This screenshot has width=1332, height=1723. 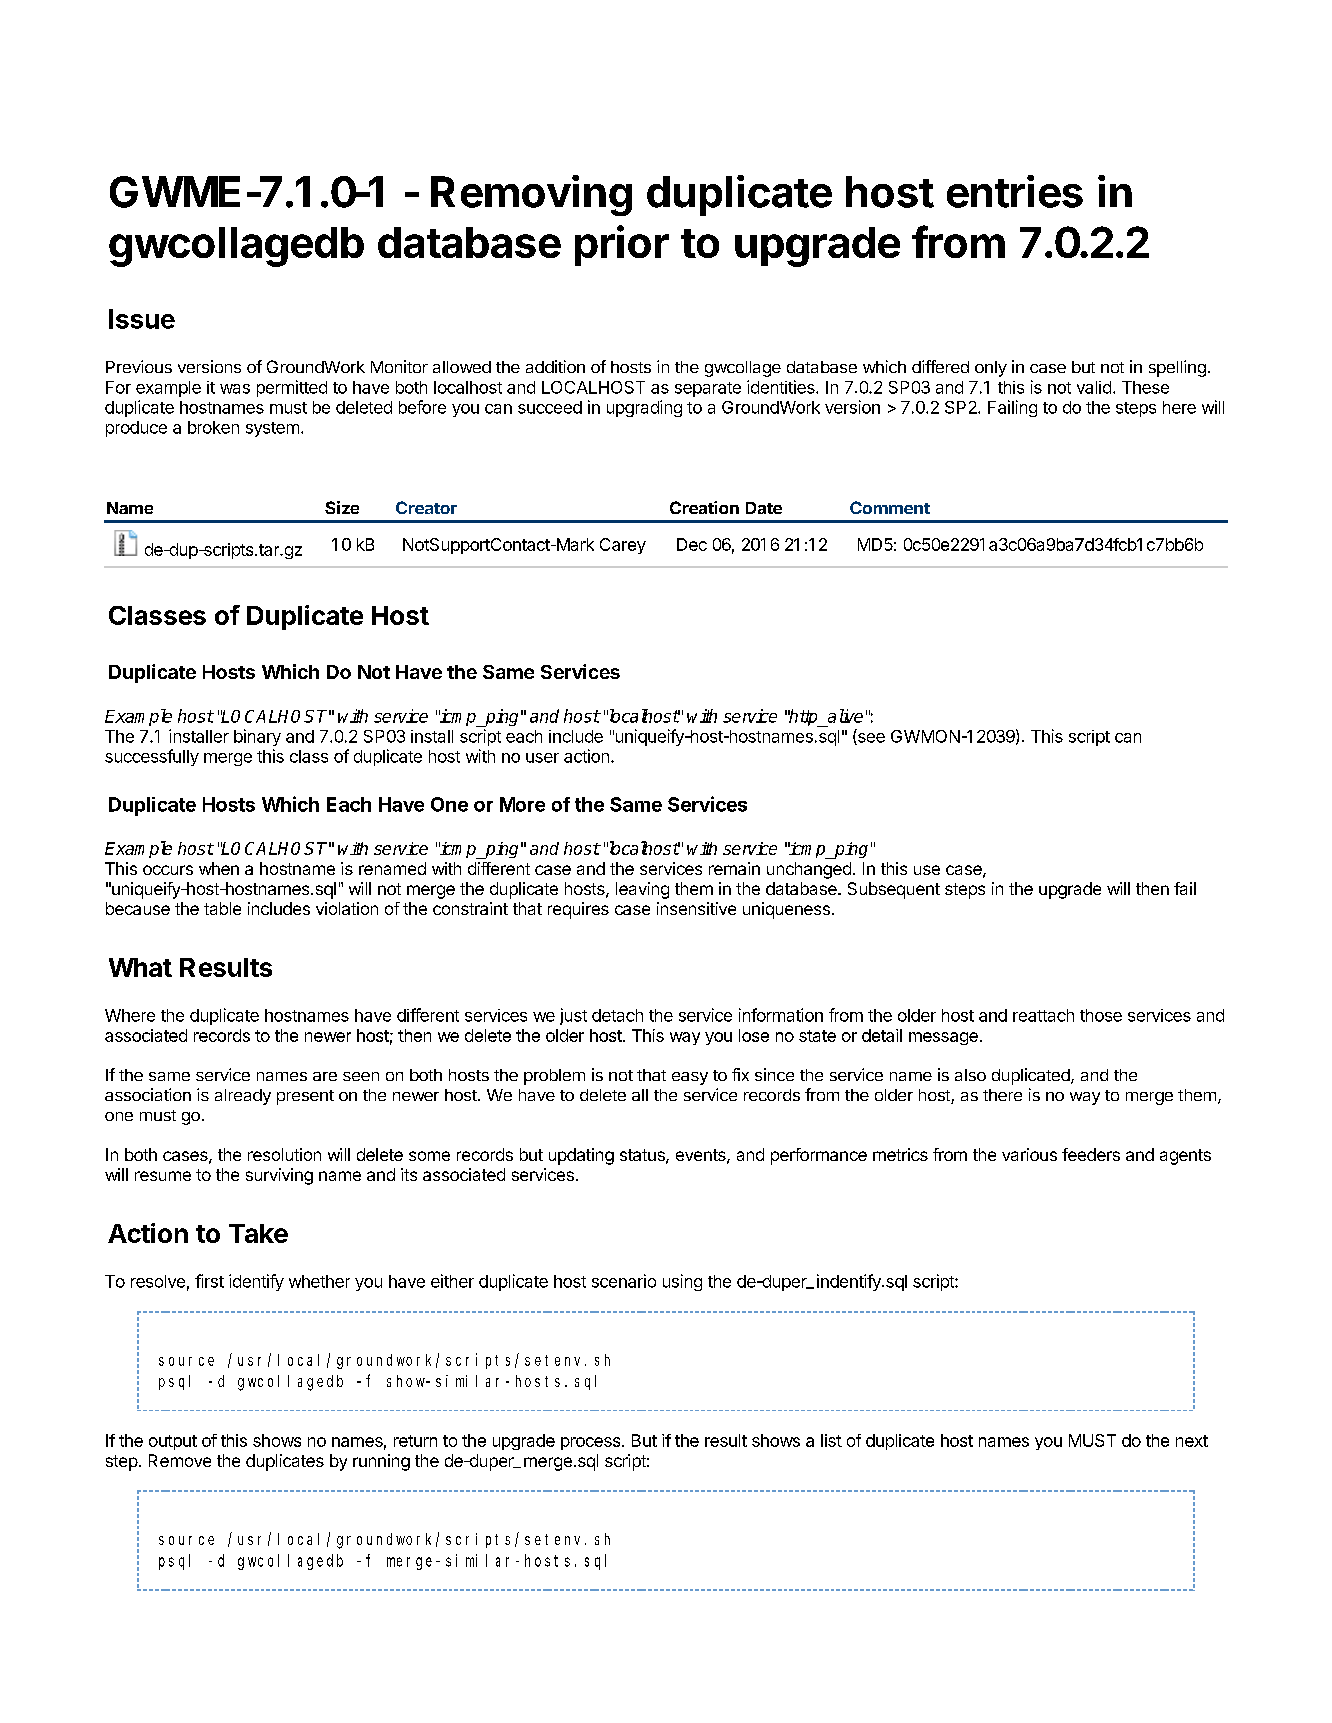 I want to click on easy, so click(x=690, y=1078).
